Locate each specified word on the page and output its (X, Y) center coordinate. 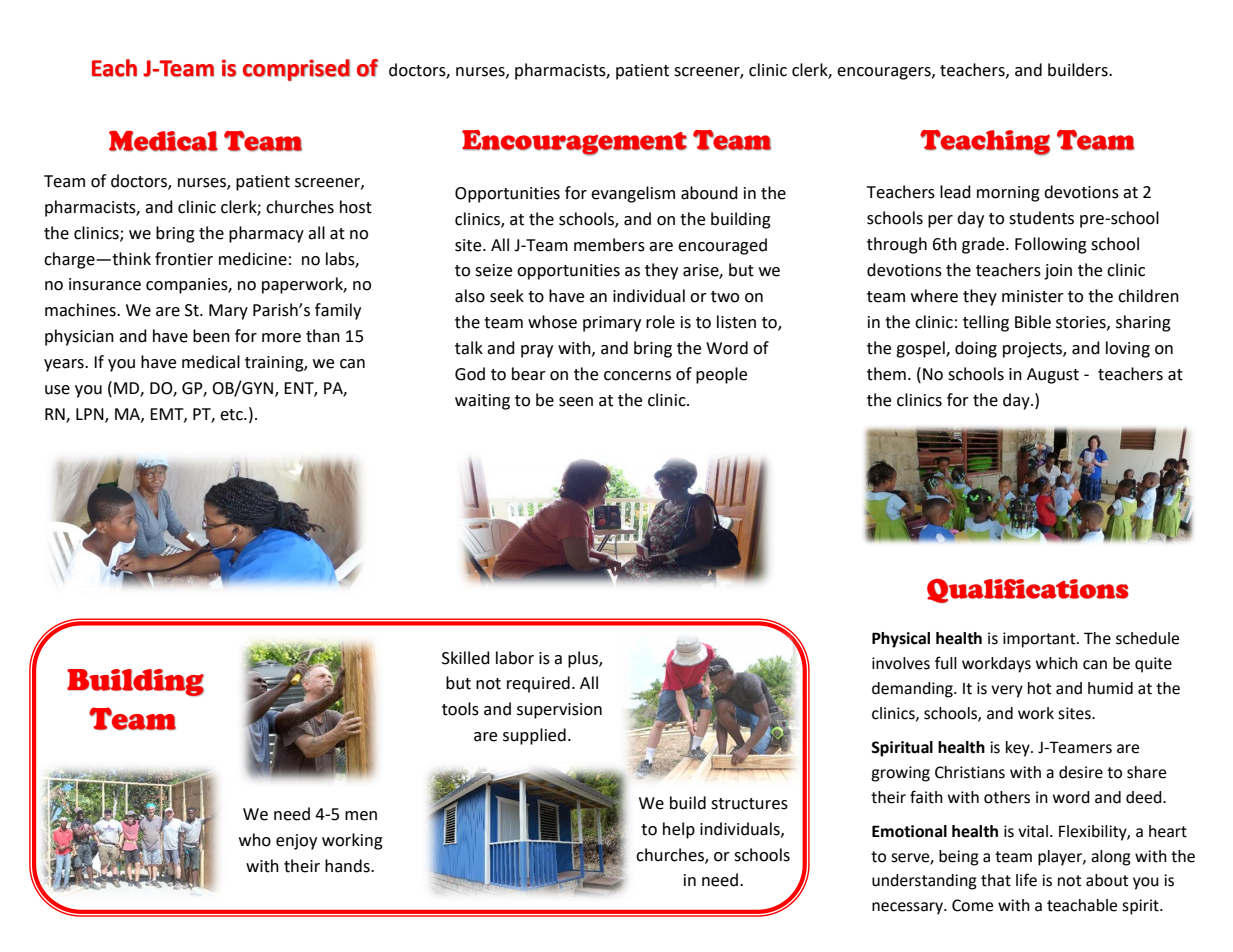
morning (1008, 194)
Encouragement (574, 143)
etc (232, 415)
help (679, 830)
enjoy (296, 842)
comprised (296, 70)
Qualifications (1028, 590)
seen (576, 402)
